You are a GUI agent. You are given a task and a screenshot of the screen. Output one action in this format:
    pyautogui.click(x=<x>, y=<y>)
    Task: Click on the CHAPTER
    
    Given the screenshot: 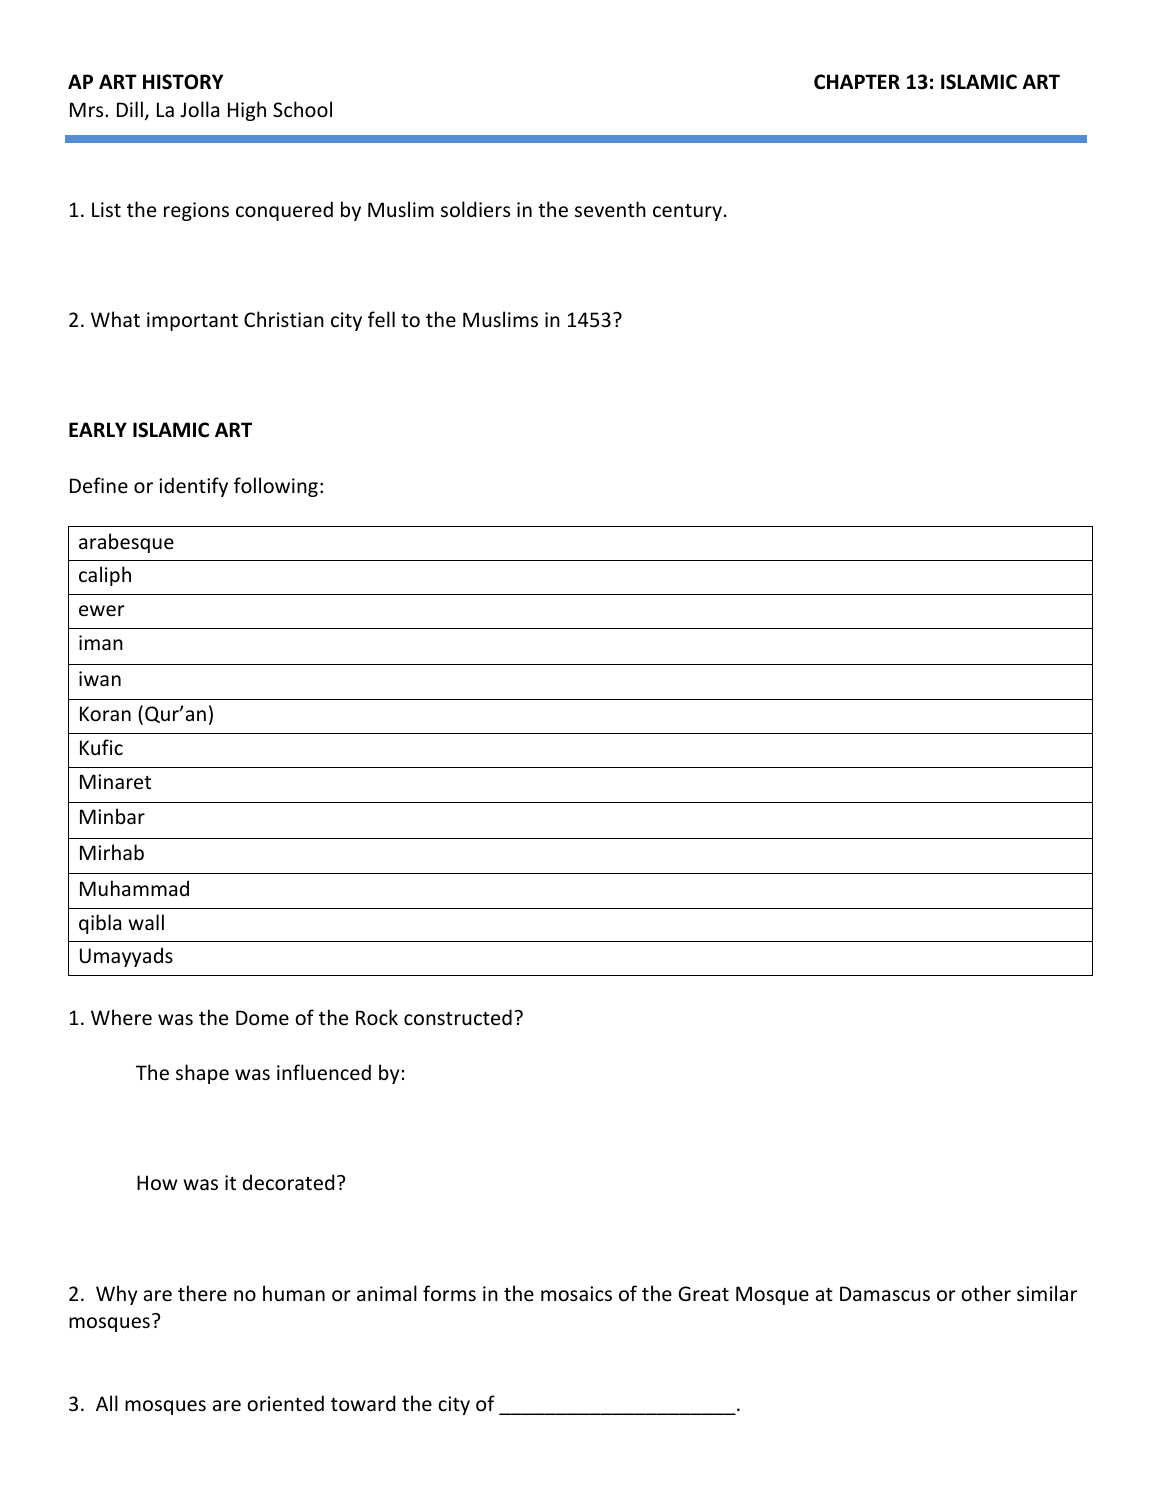 What is the action you would take?
    pyautogui.click(x=857, y=82)
